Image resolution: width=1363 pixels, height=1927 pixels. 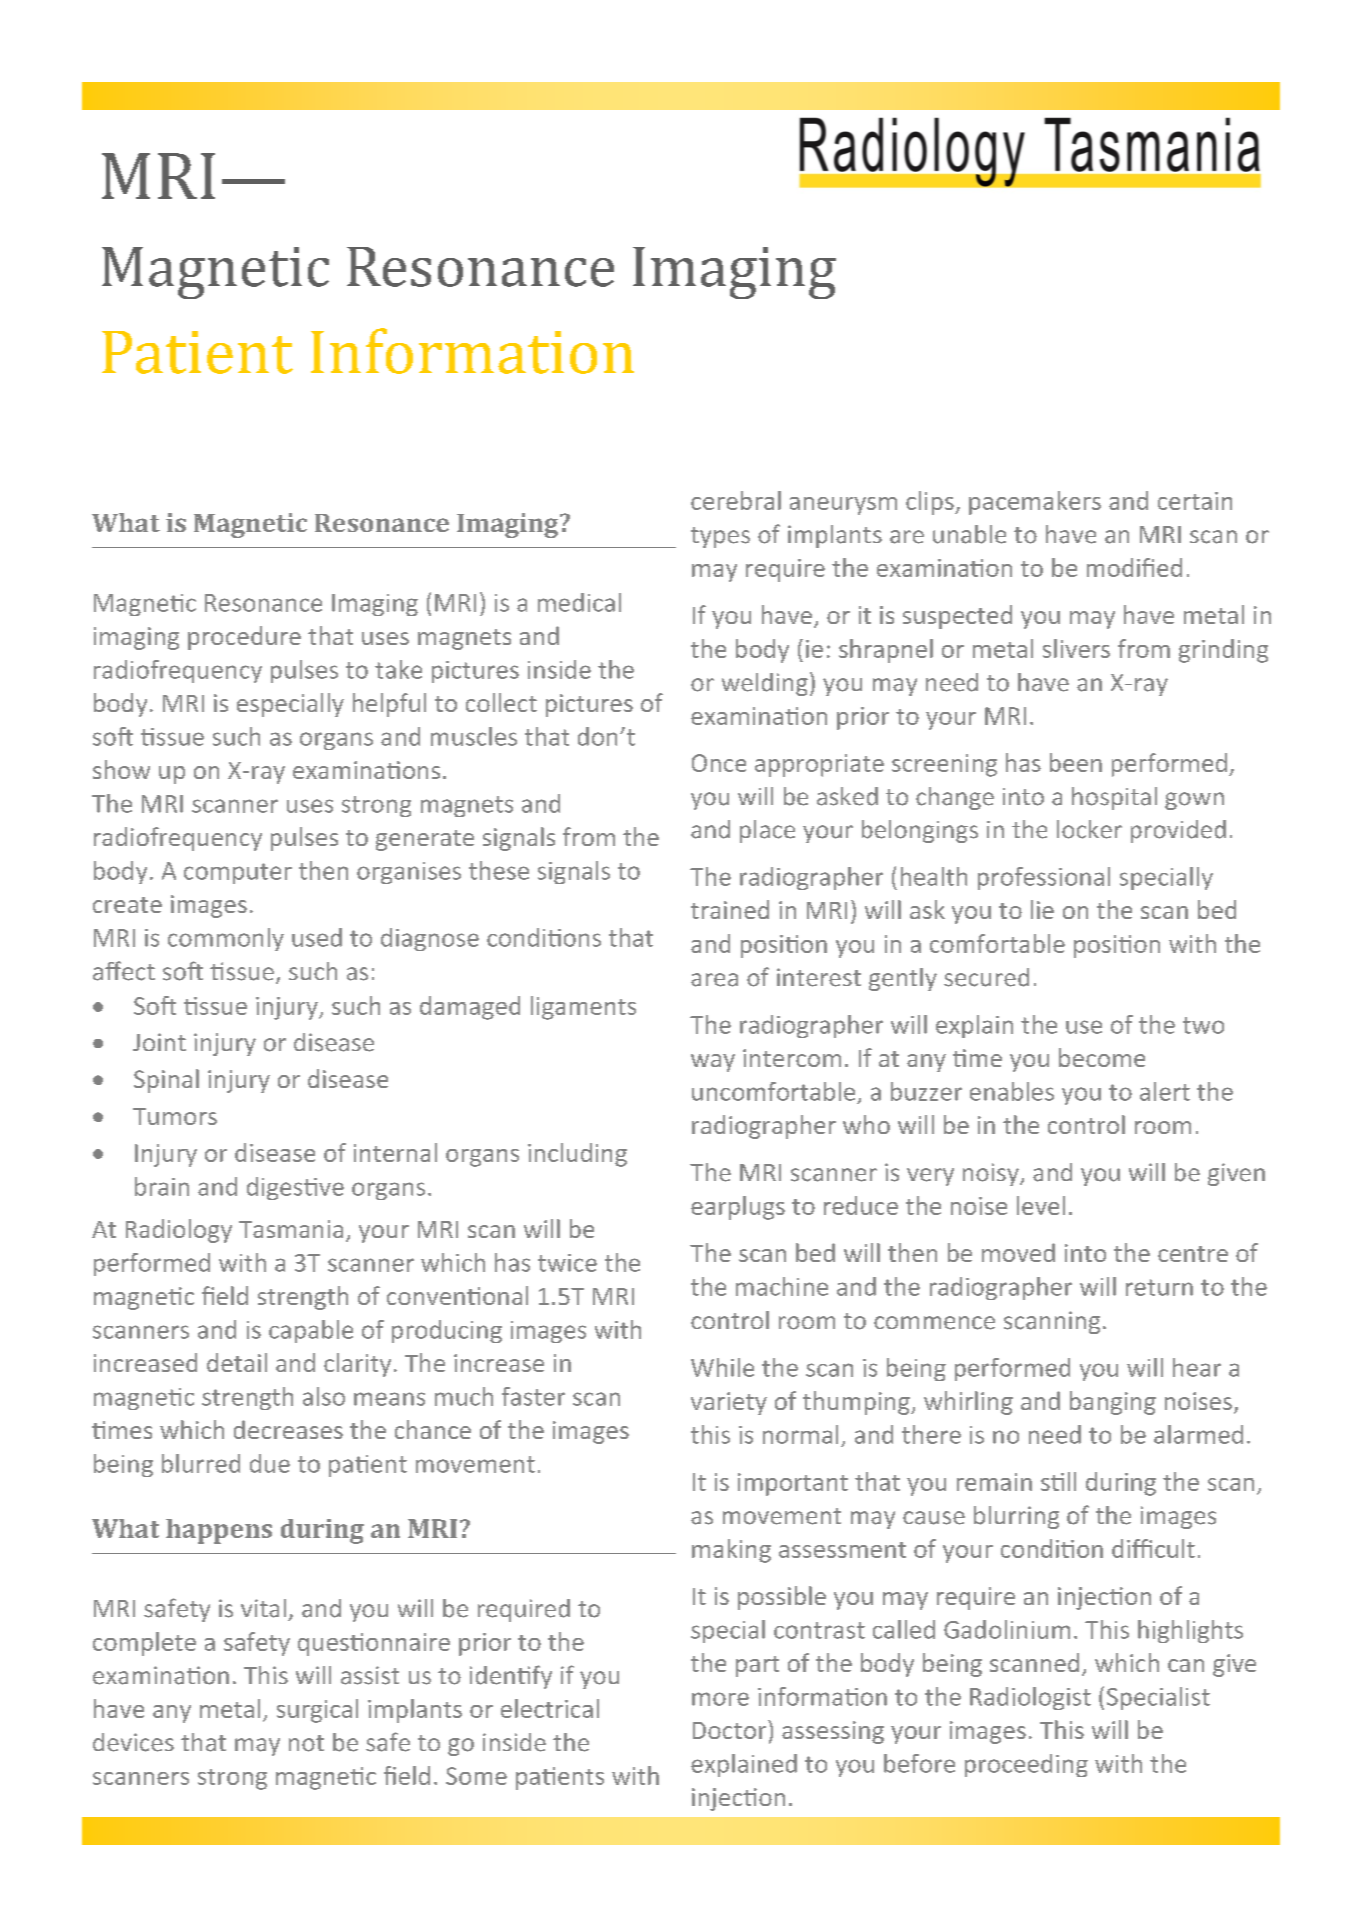 I want to click on commonly, so click(x=226, y=939).
